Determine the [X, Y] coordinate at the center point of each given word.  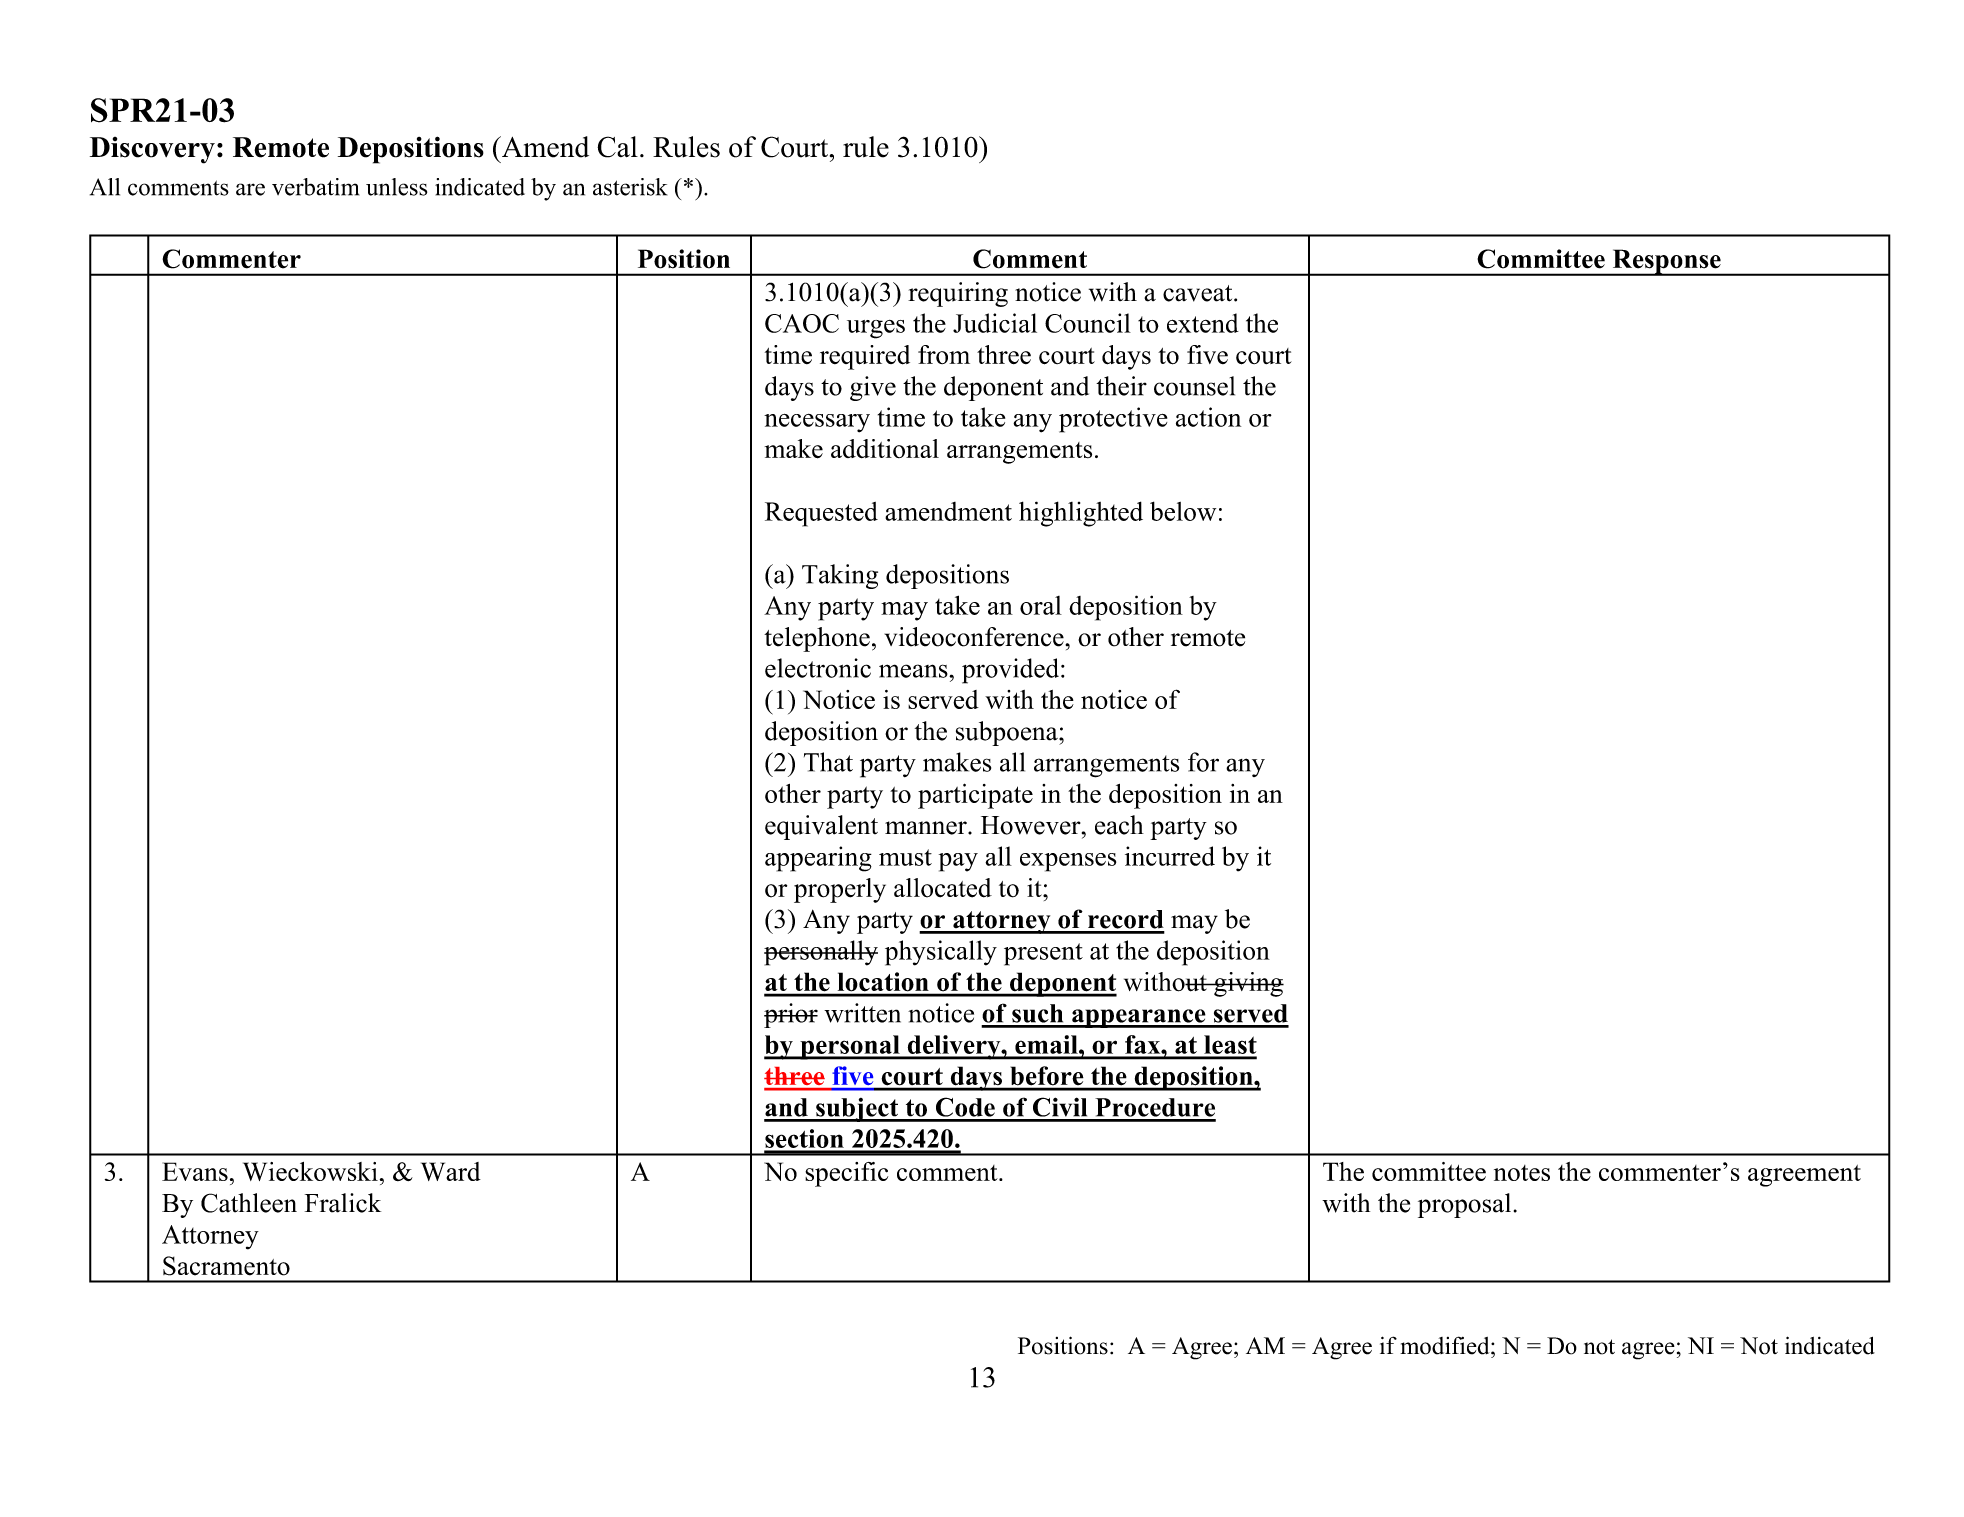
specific [846, 1174]
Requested [821, 514]
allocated [943, 888]
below [1183, 511]
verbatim [315, 187]
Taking [840, 576]
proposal [1464, 1205]
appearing [818, 859]
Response [1666, 262]
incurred [1170, 856]
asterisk [630, 187]
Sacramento [226, 1266]
